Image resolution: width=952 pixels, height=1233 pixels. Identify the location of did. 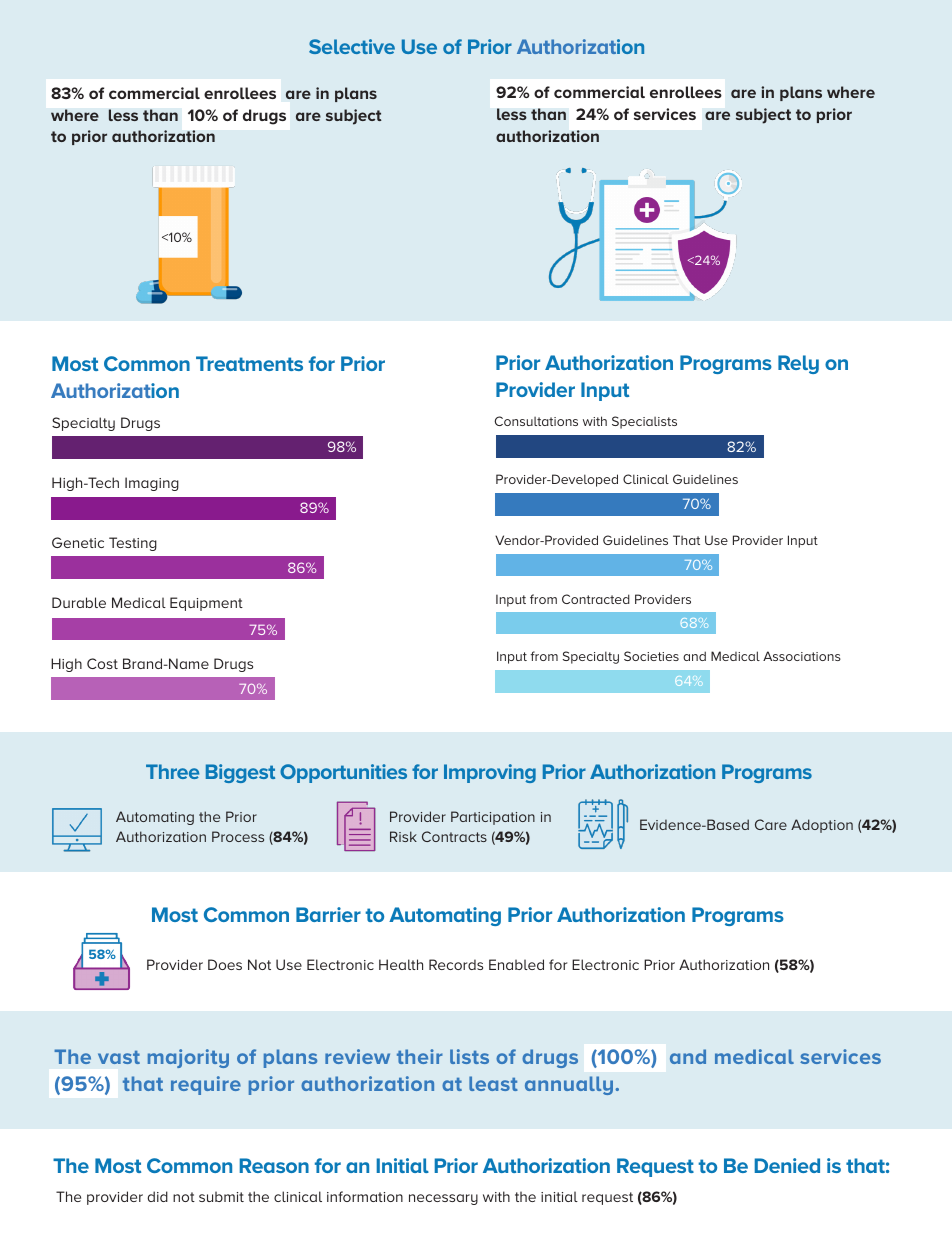
(157, 1196).
